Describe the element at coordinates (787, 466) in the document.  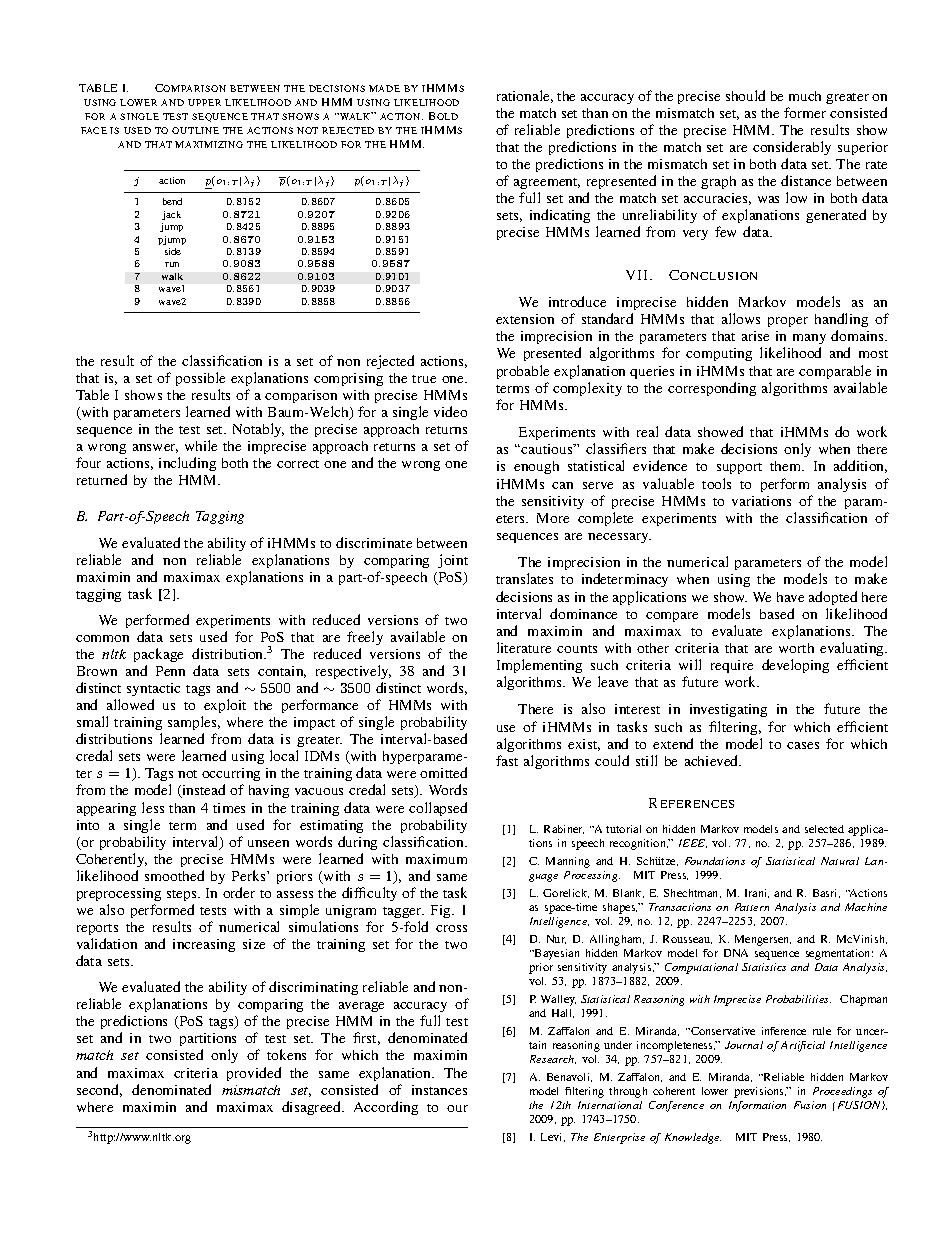
I see `them` at that location.
